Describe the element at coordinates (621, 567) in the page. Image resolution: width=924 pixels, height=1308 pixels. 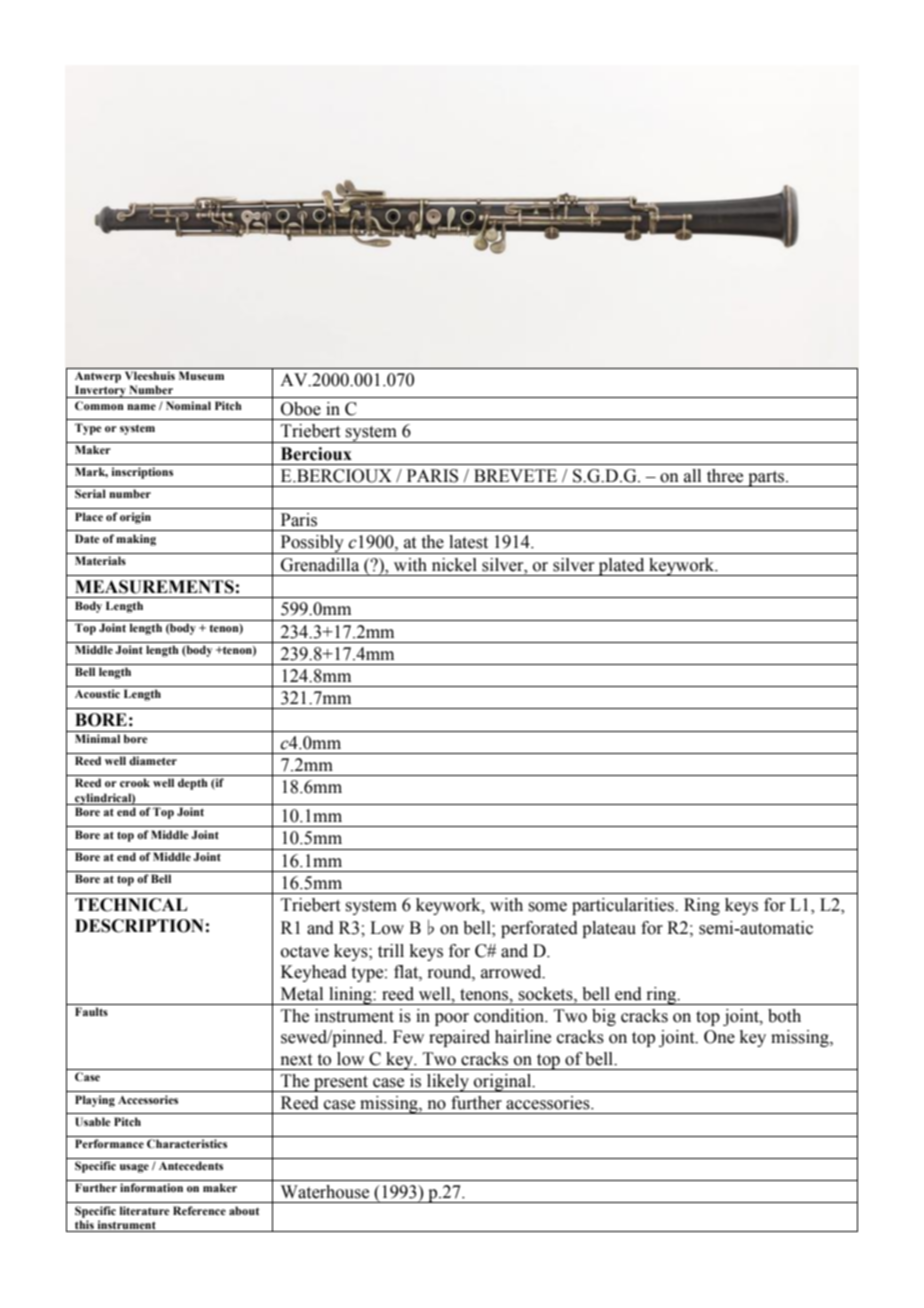
I see `plated` at that location.
